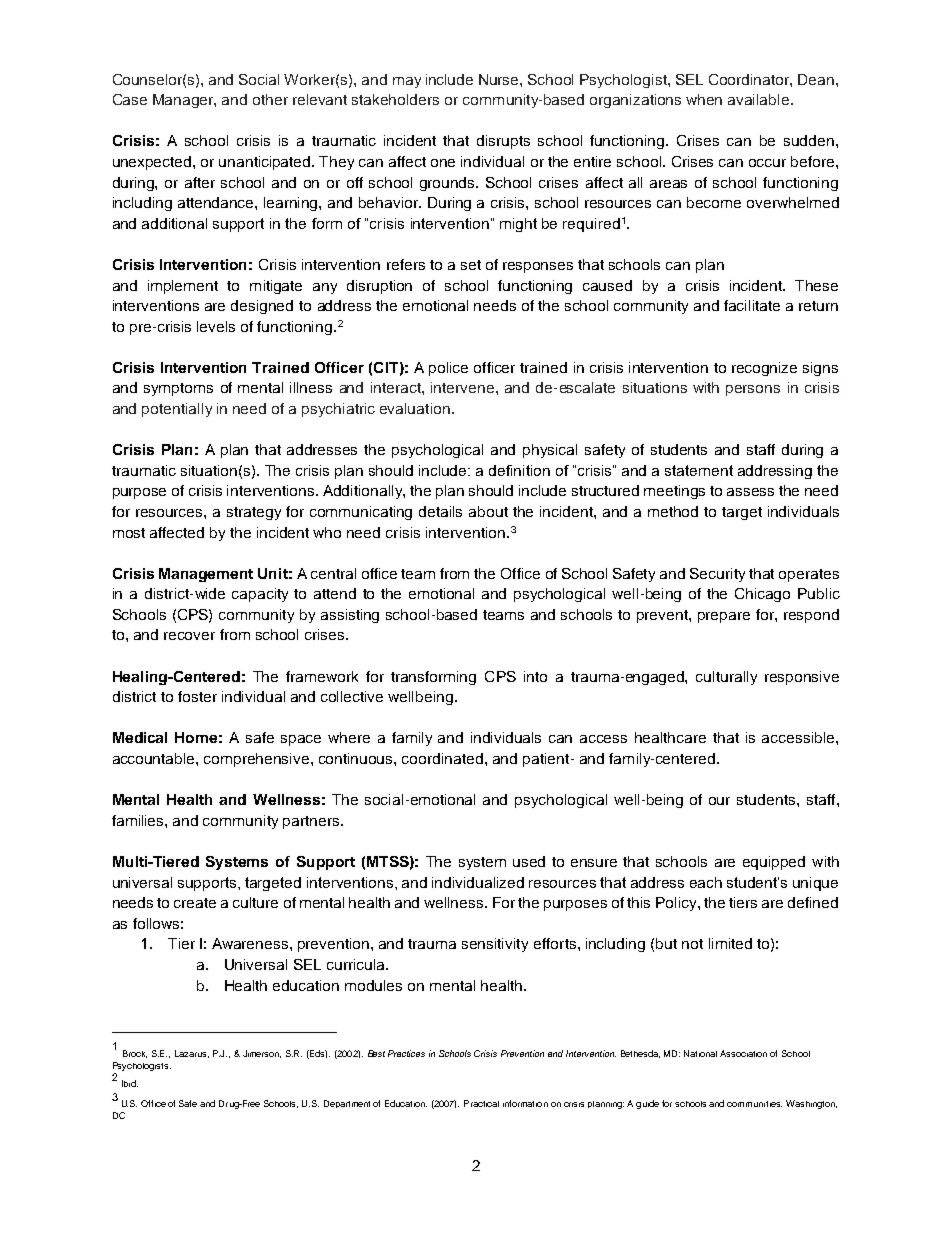 Image resolution: width=952 pixels, height=1233 pixels. Describe the element at coordinates (488, 511) in the image. I see `about` at that location.
